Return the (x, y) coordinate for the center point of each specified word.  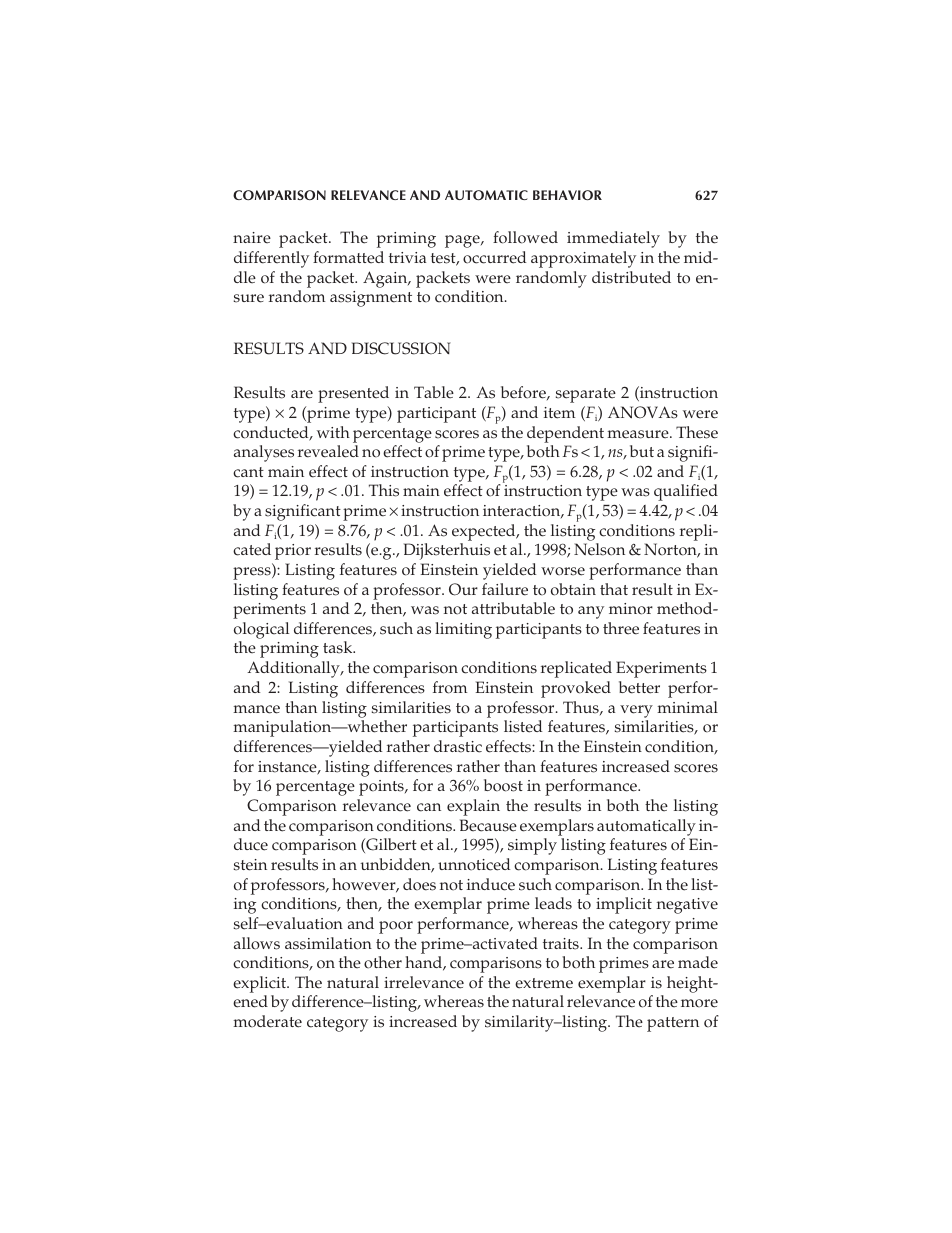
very (636, 711)
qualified (686, 492)
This (384, 490)
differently (271, 259)
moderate (267, 1021)
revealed (328, 451)
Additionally (294, 669)
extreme (544, 983)
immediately (613, 239)
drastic (458, 746)
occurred (494, 257)
